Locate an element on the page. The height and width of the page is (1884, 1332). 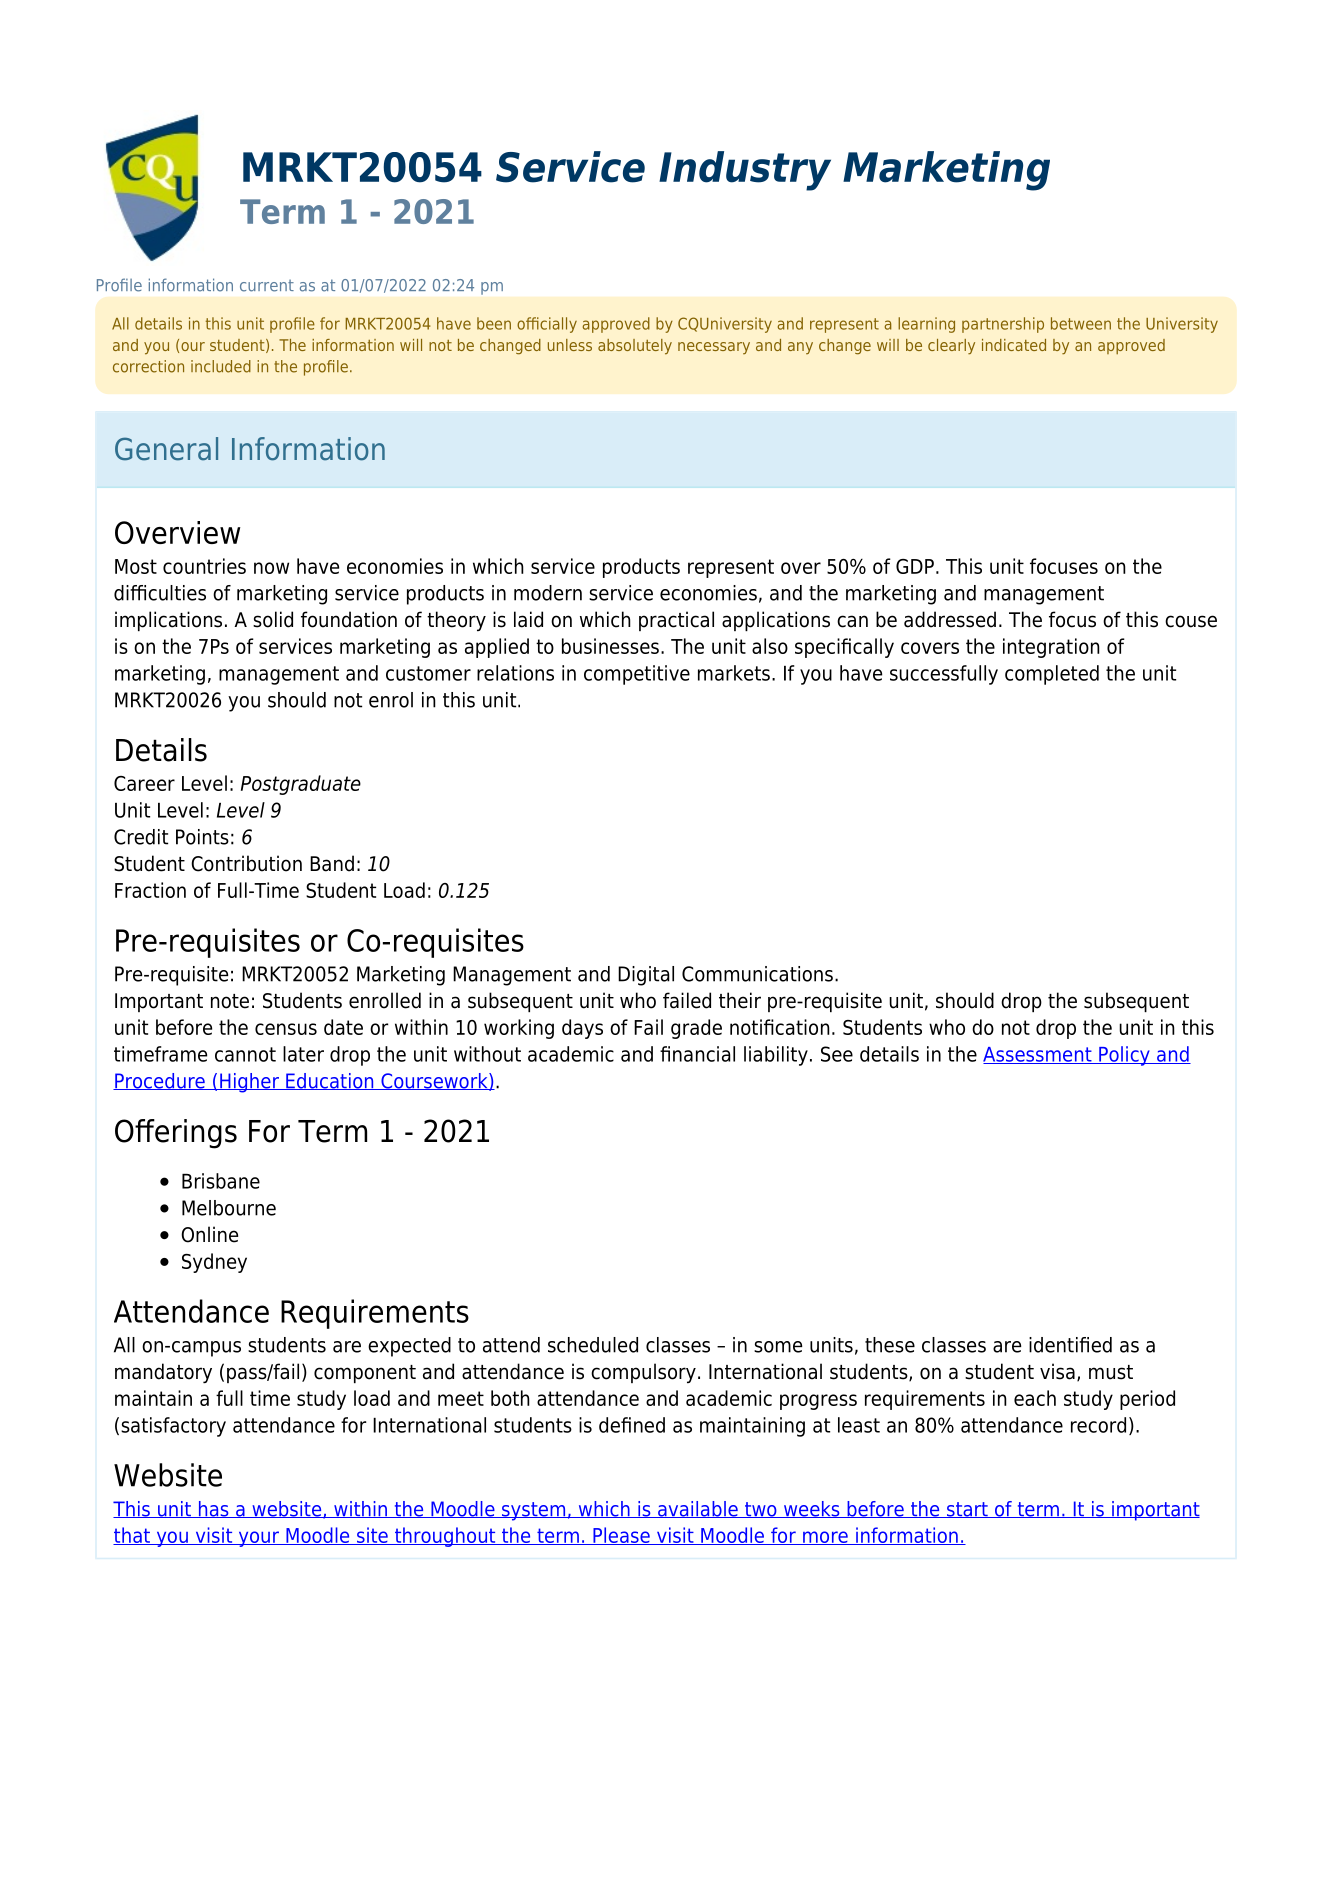
current is located at coordinates (267, 286).
